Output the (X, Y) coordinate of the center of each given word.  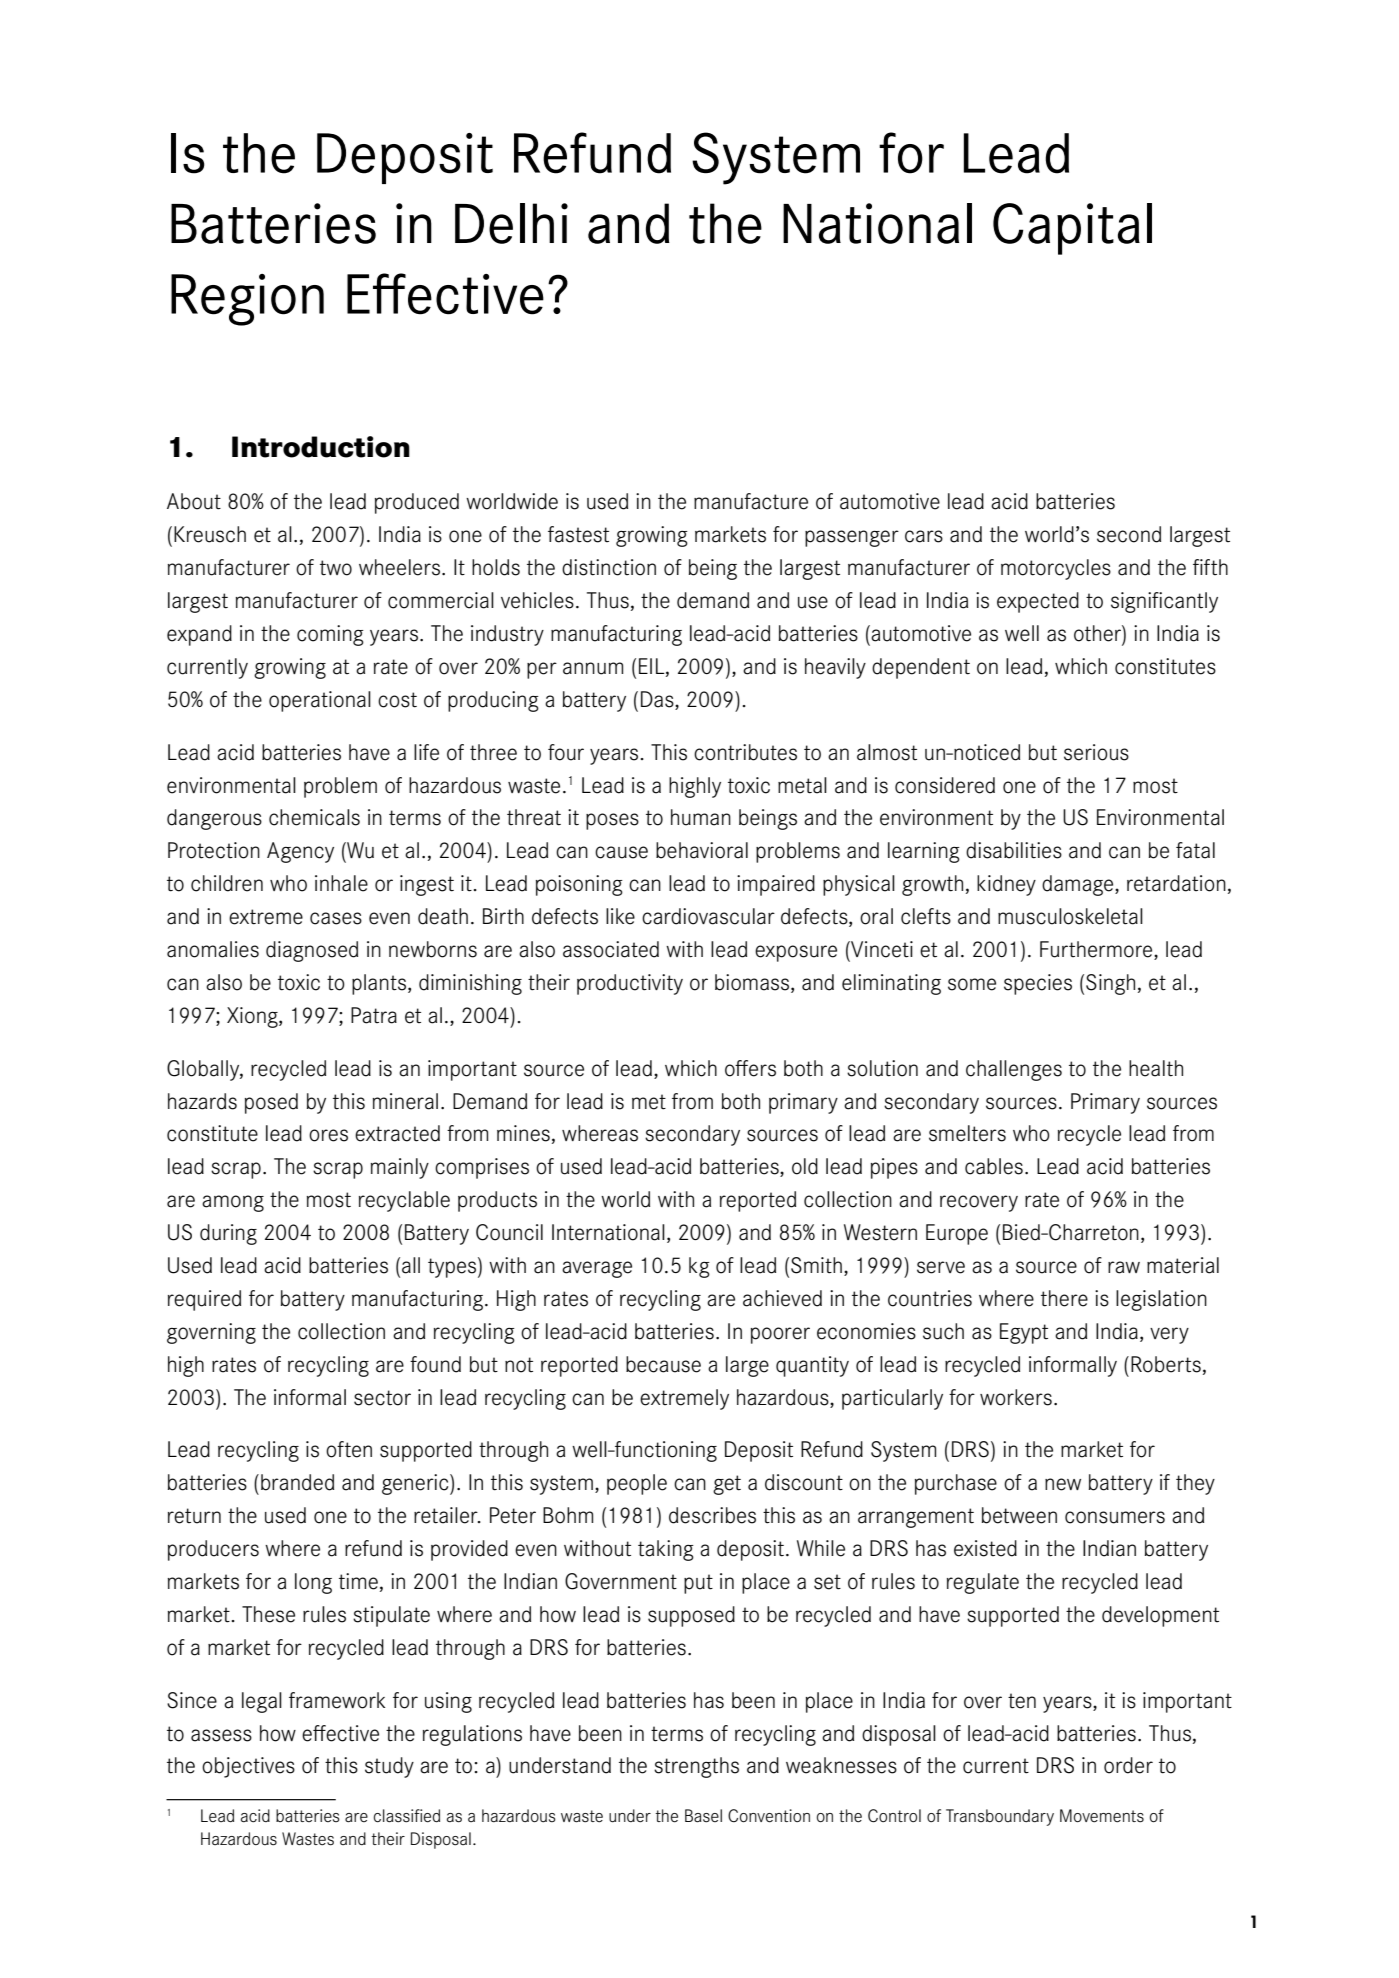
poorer (780, 1335)
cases (336, 918)
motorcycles (1056, 569)
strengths (696, 1767)
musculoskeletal (1070, 916)
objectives (248, 1767)
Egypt (1024, 1333)
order (1128, 1765)
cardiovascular (708, 916)
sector (382, 1398)
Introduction (321, 447)
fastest (578, 534)
